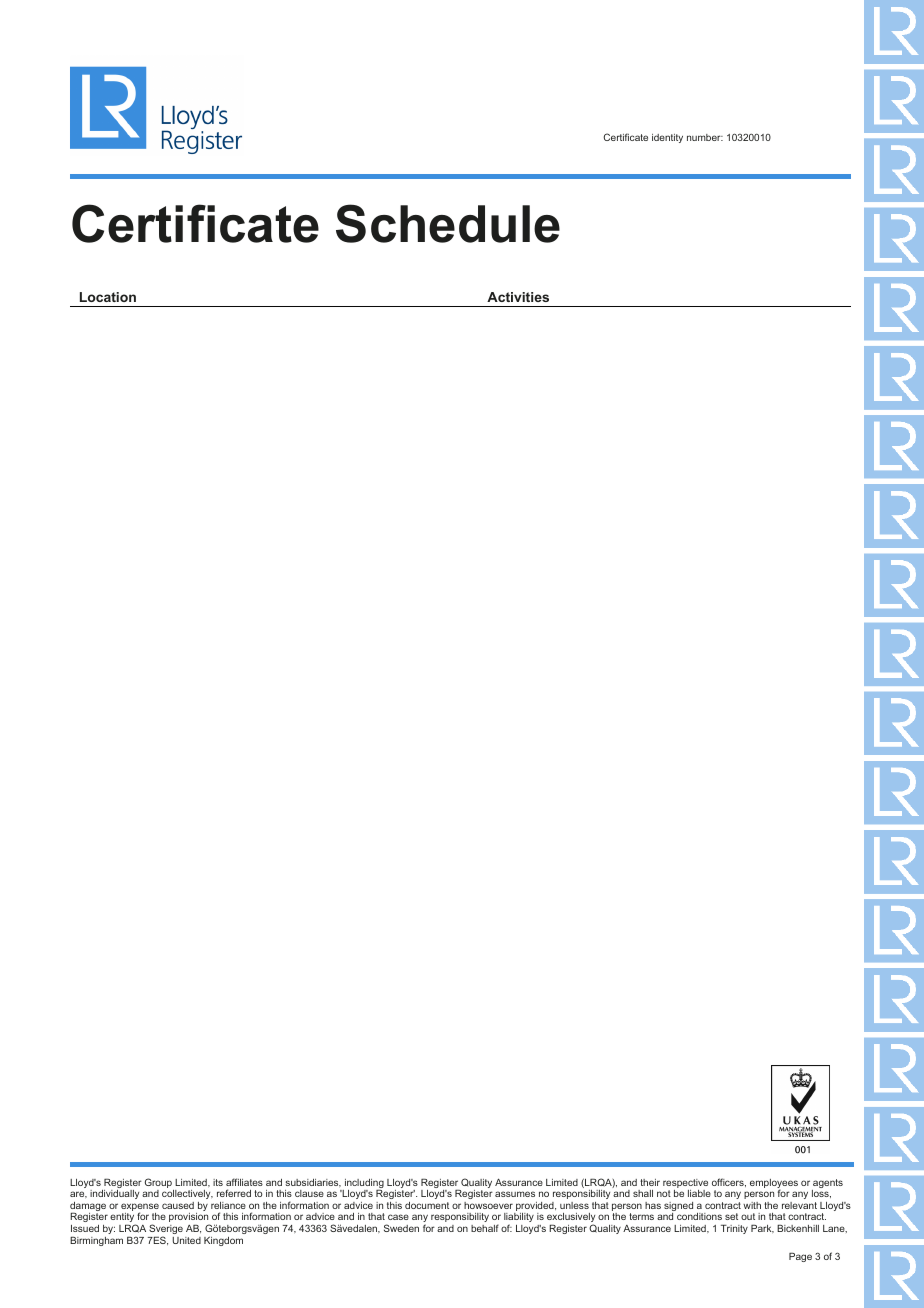  What do you see at coordinates (187, 1194) in the document?
I see `collectively` at bounding box center [187, 1194].
